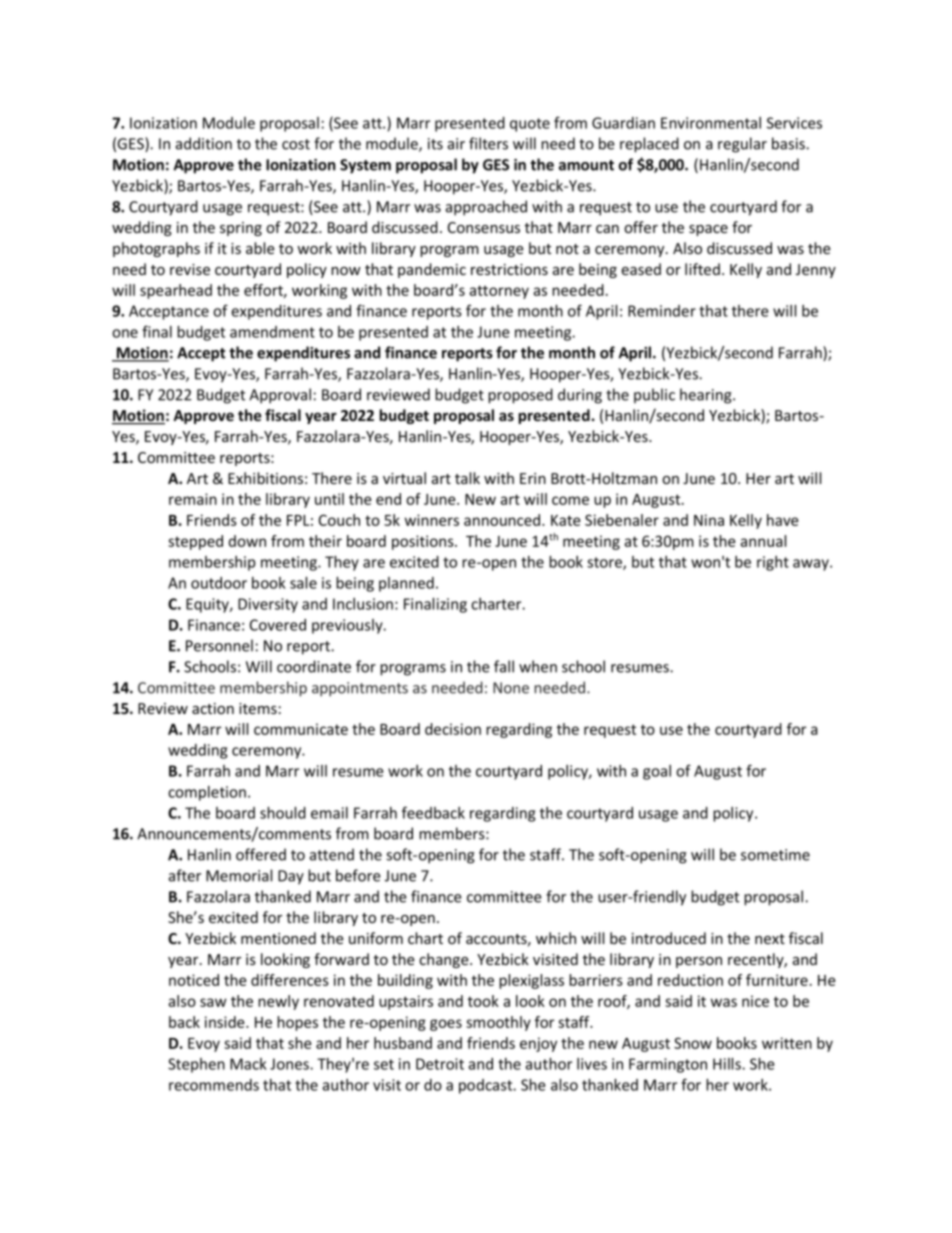  What do you see at coordinates (503, 520) in the document?
I see `announced` at bounding box center [503, 520].
